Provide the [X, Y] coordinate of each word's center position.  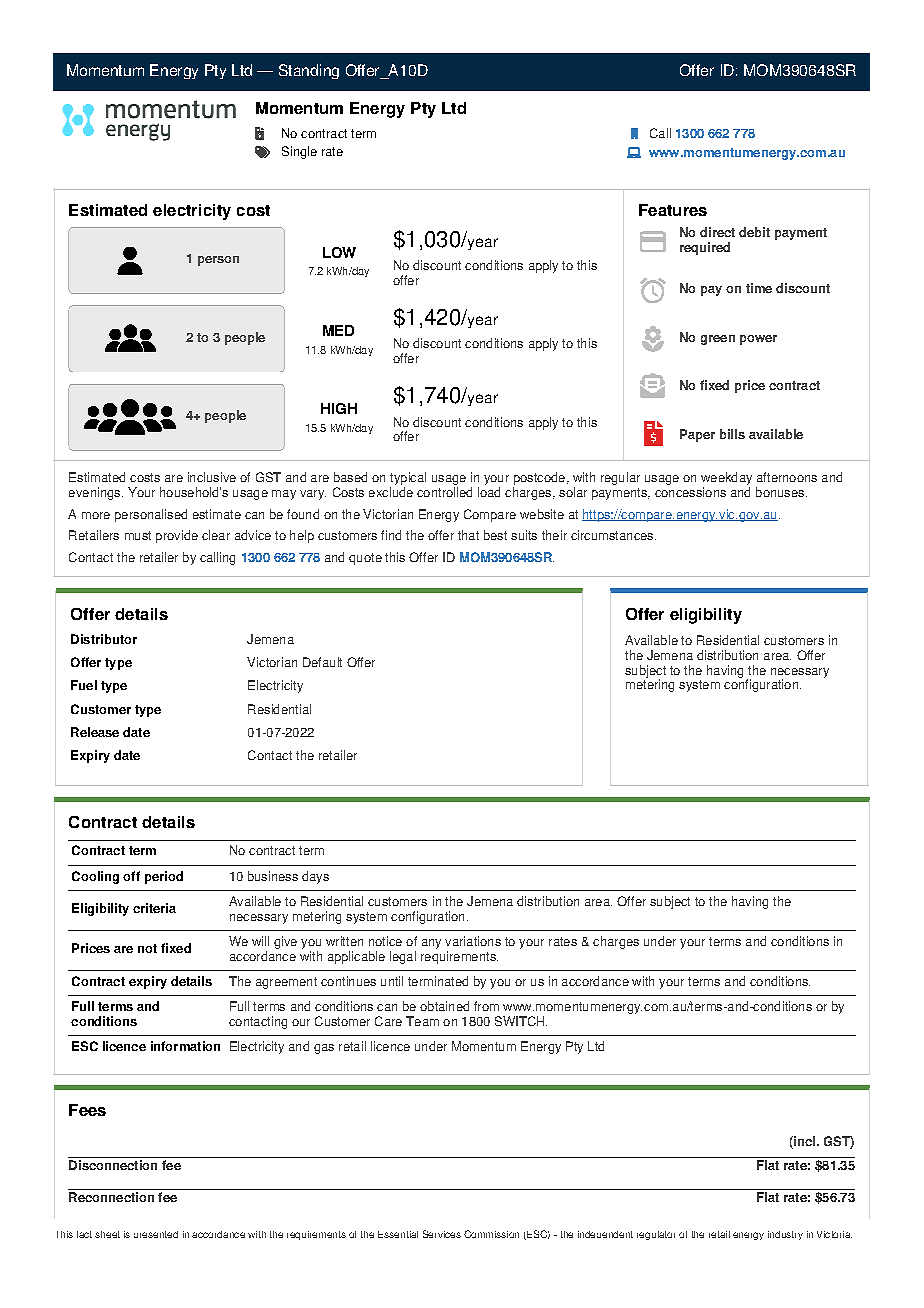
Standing [309, 71]
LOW [339, 252]
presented [156, 1234]
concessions [690, 492]
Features [673, 210]
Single [299, 152]
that [468, 535]
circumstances [613, 535]
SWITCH [521, 1021]
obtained [444, 1006]
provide [177, 536]
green [718, 340]
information [185, 1046]
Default [322, 662]
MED [338, 330]
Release [95, 732]
